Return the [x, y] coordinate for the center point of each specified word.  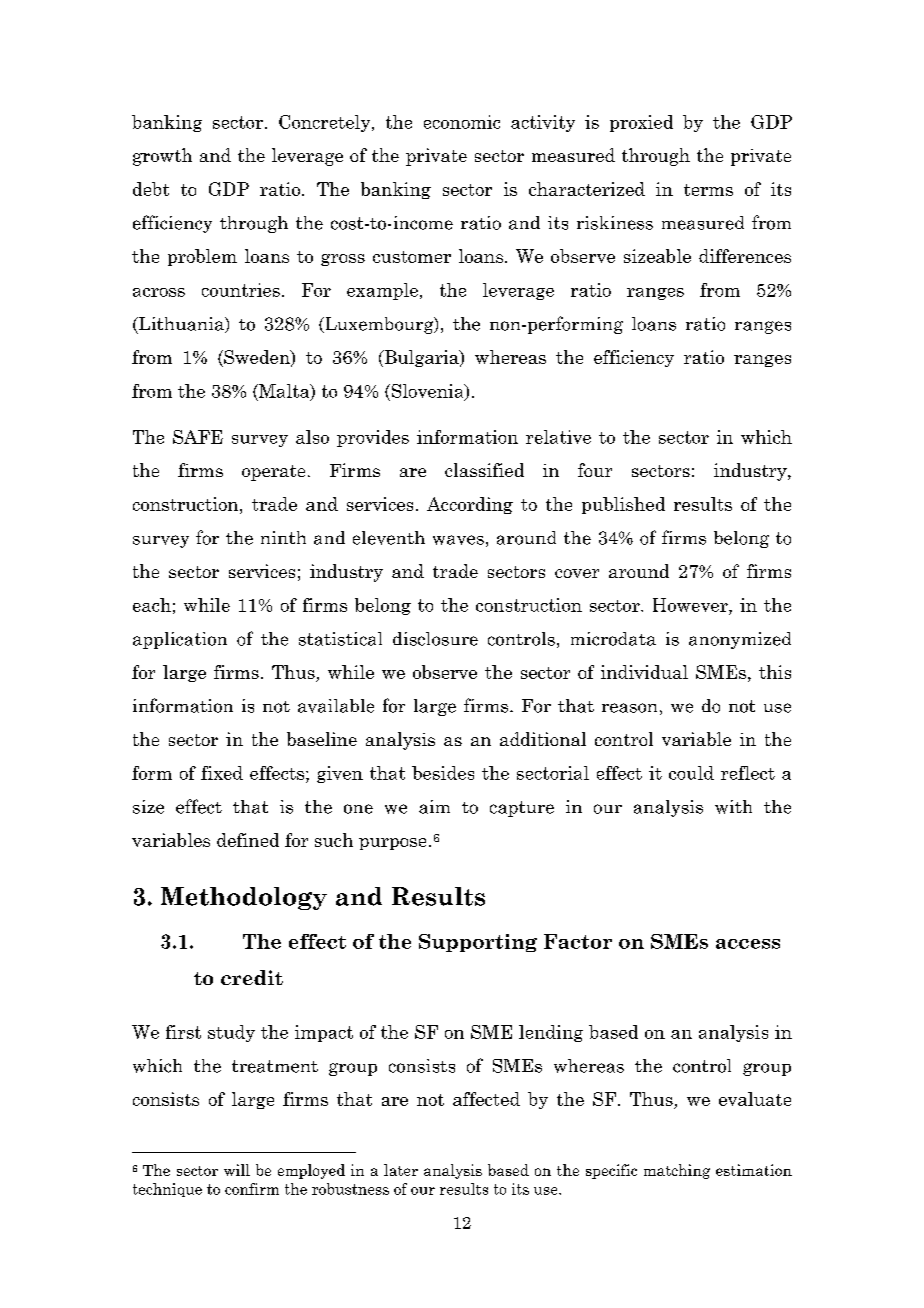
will [237, 1170]
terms [708, 190]
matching [677, 1171]
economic [462, 122]
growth [162, 157]
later [401, 1170]
